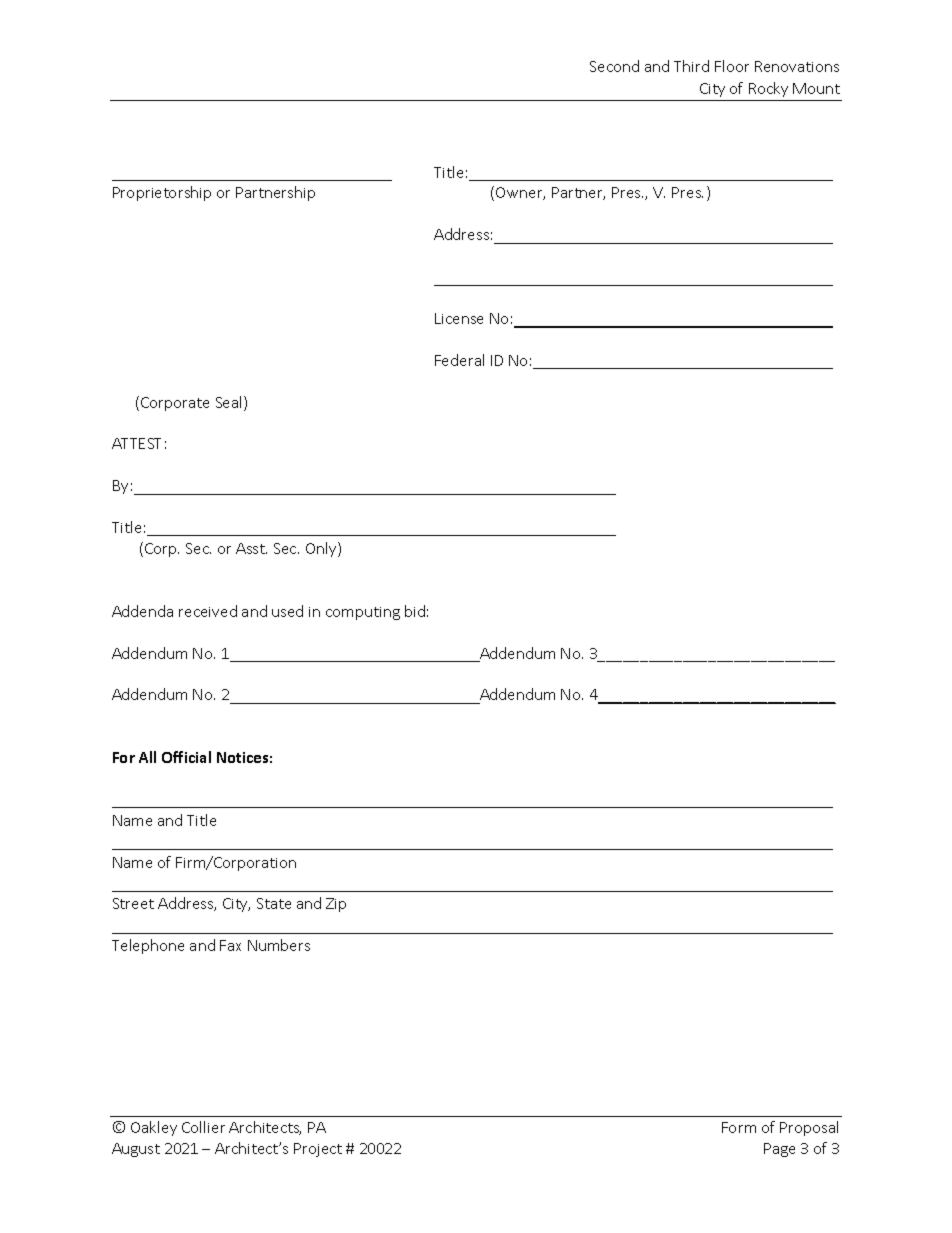 The height and width of the page is (1233, 952). I want to click on Collier, so click(203, 1127).
